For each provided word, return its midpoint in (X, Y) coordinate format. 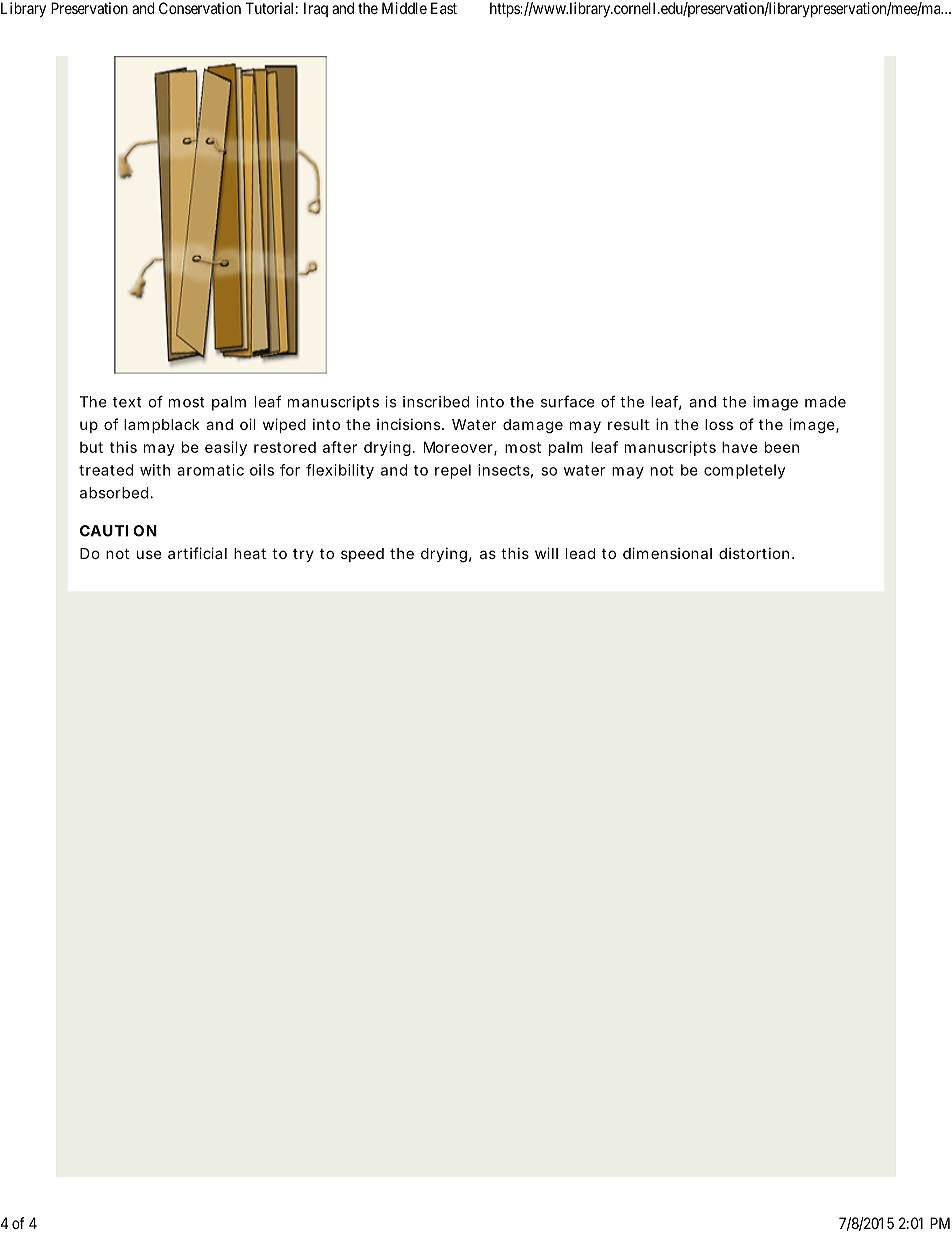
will (546, 553)
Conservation (200, 8)
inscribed (436, 402)
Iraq (316, 9)
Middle (404, 8)
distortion (754, 553)
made (825, 402)
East (444, 8)
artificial (197, 553)
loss (719, 424)
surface (568, 401)
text (127, 402)
